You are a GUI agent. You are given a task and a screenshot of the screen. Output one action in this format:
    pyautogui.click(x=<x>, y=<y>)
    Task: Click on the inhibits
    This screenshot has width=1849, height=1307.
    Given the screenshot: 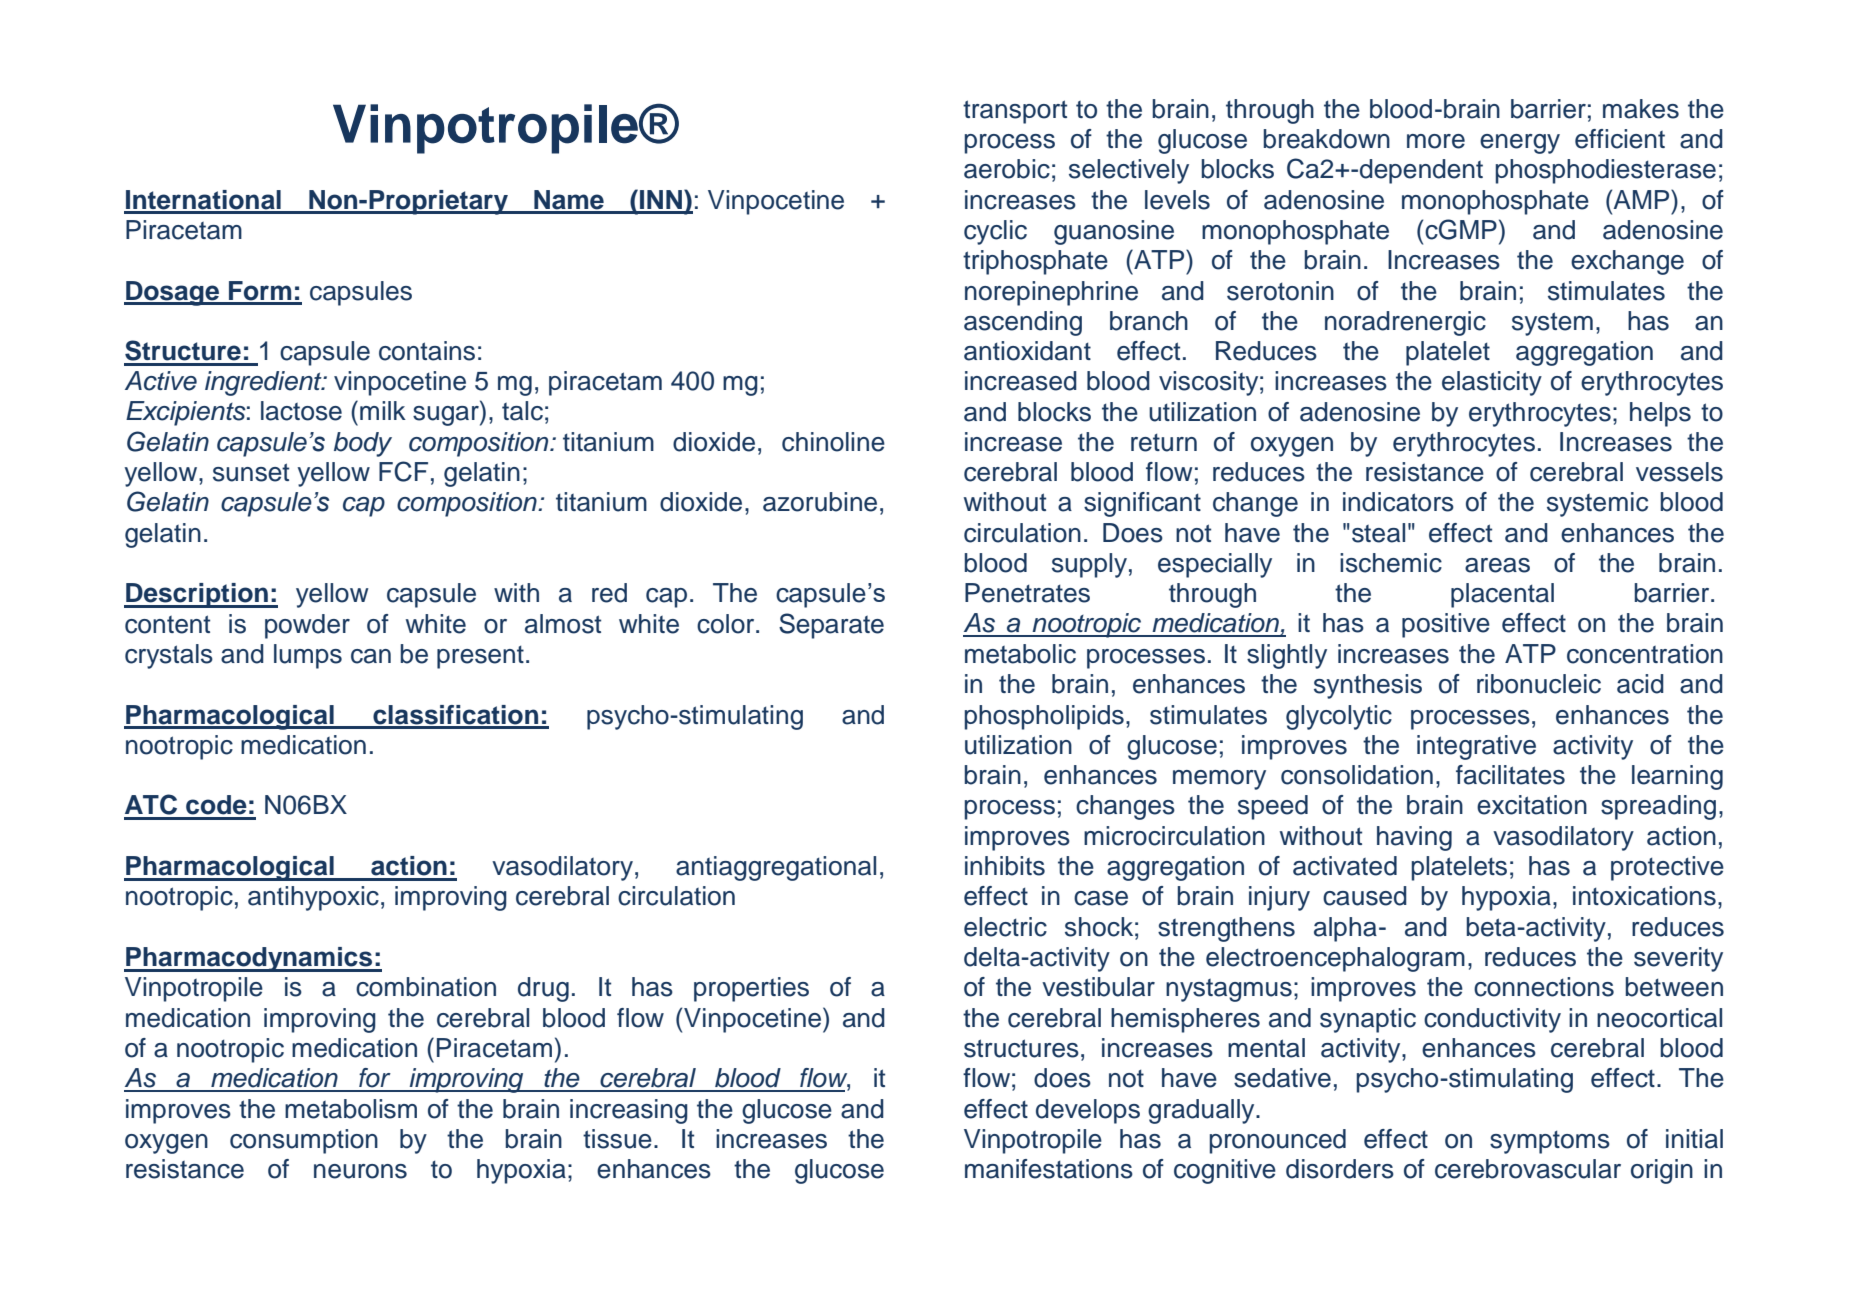 What is the action you would take?
    pyautogui.click(x=1005, y=866)
